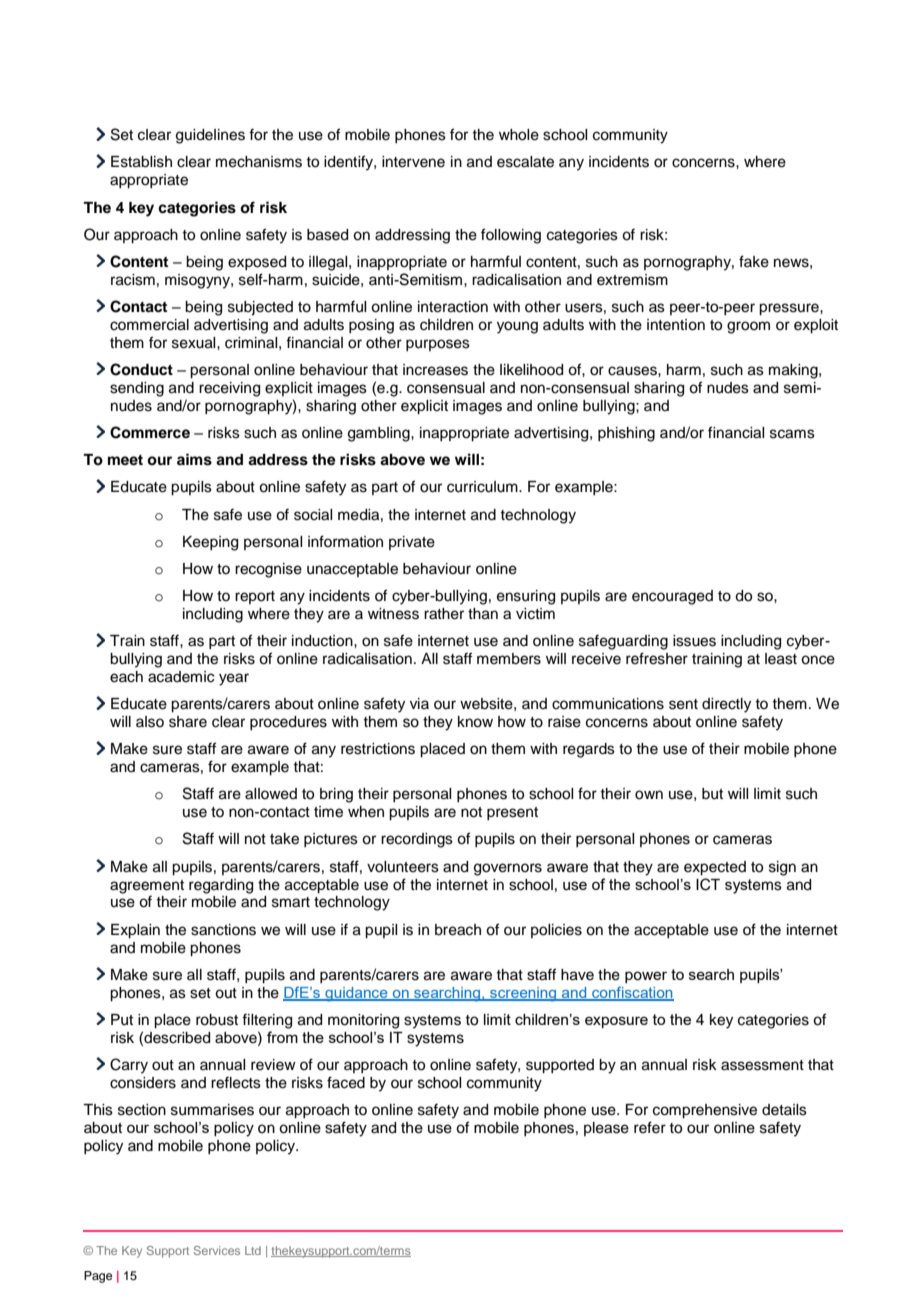 This screenshot has width=924, height=1309. I want to click on Establish, so click(141, 162).
